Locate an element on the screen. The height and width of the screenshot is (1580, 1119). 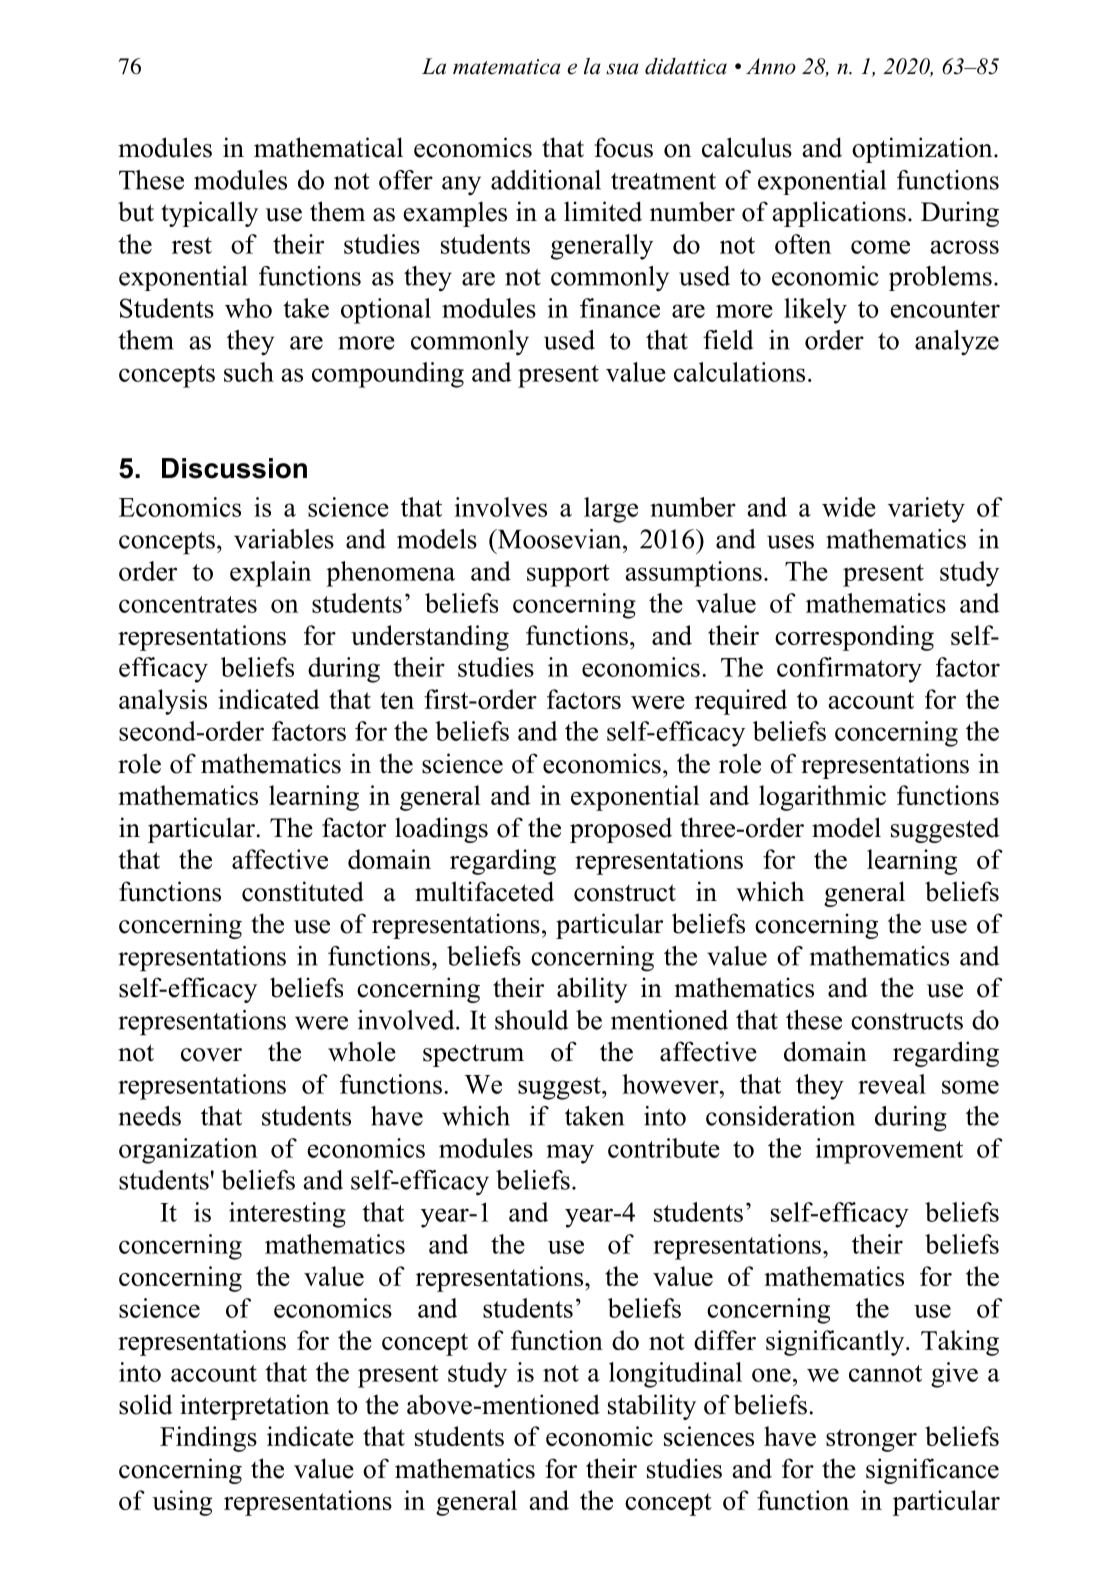
typically is located at coordinates (209, 214).
